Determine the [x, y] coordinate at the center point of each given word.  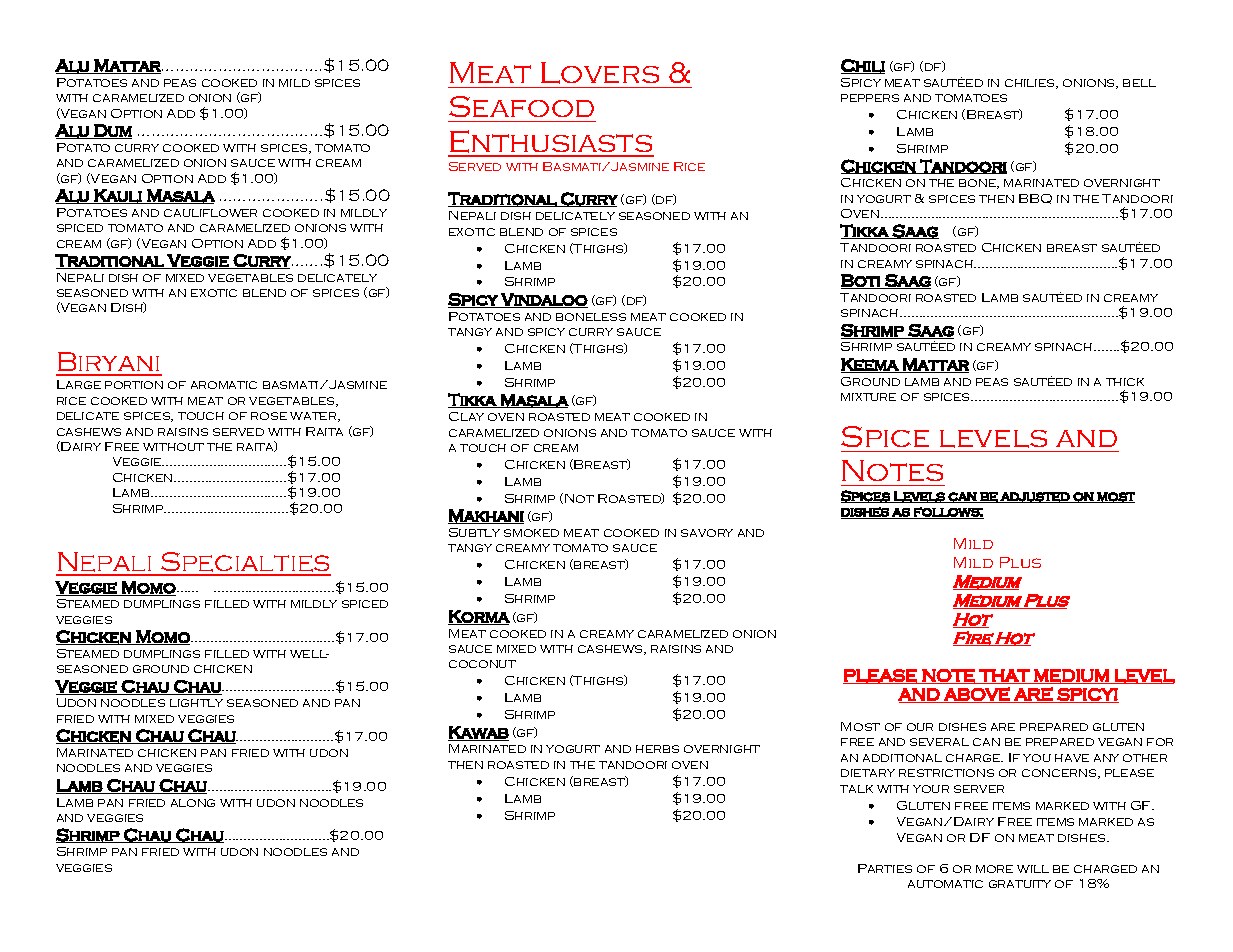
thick [1125, 382]
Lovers [600, 73]
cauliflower [210, 213]
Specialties [245, 563]
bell [1139, 83]
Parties [885, 868]
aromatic [224, 385]
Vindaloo [543, 300]
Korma [479, 617]
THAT [1004, 676]
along [193, 803]
